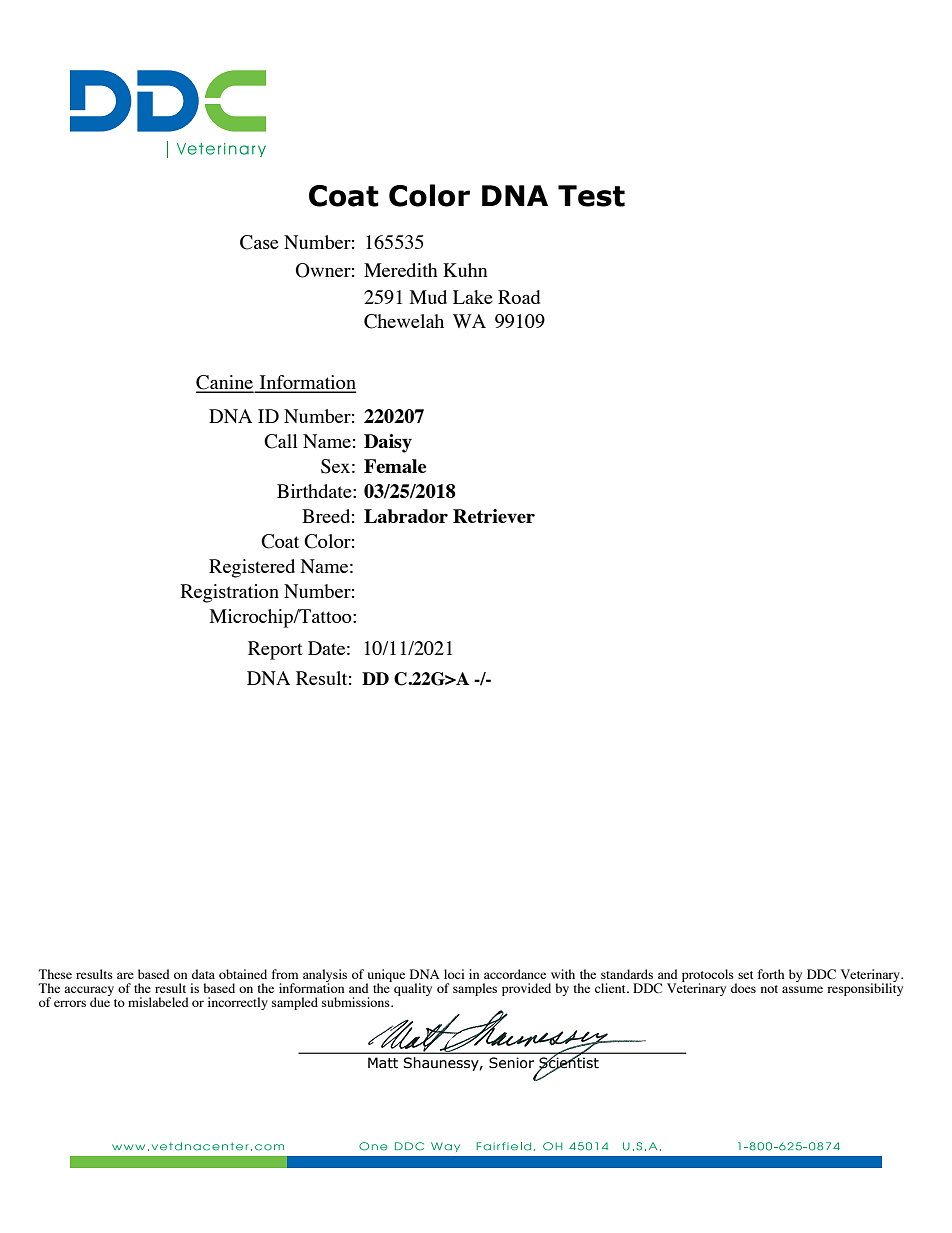 The width and height of the page is (952, 1233). I want to click on Test, so click(591, 196).
